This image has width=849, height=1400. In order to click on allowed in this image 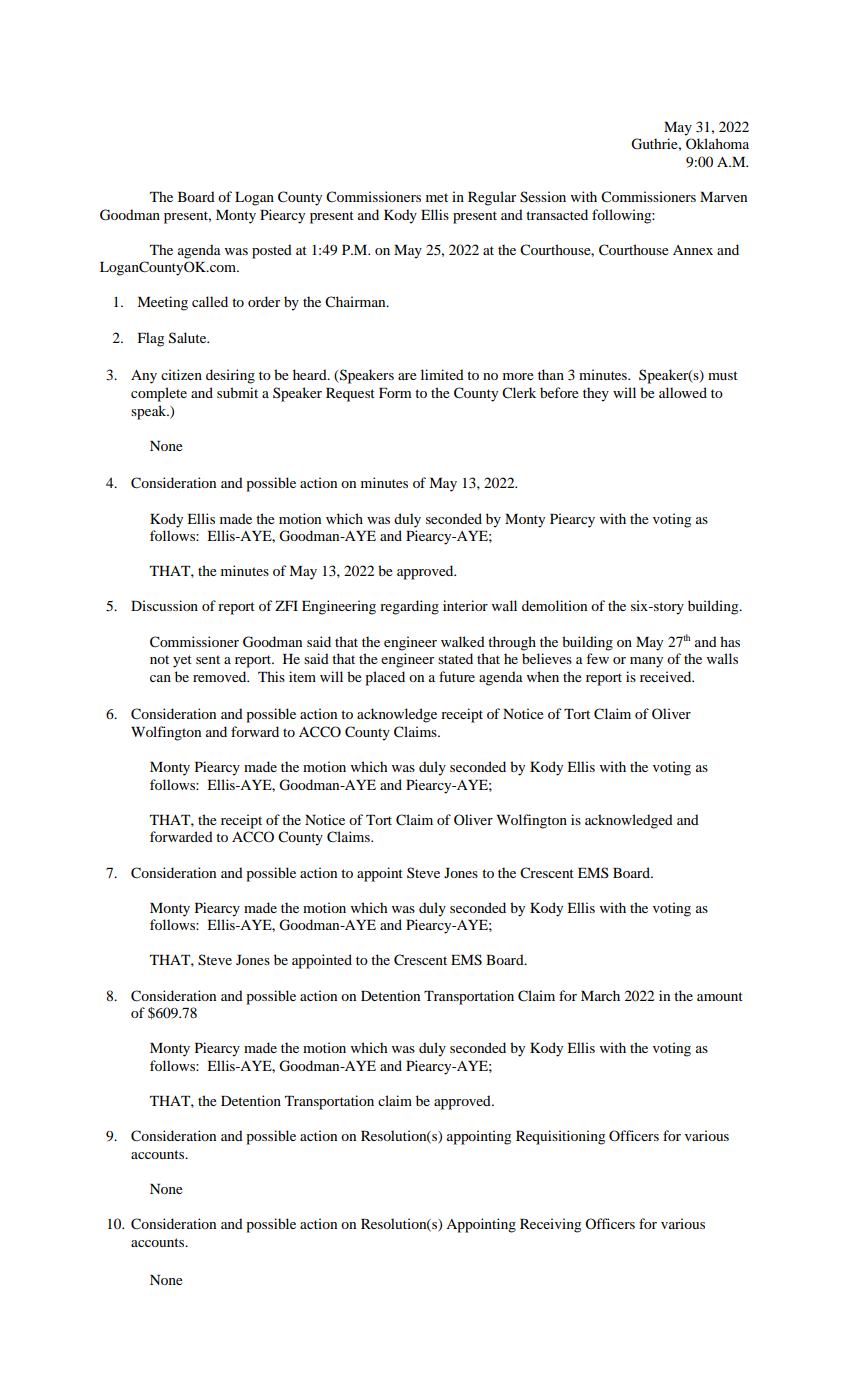, I will do `click(683, 392)`.
